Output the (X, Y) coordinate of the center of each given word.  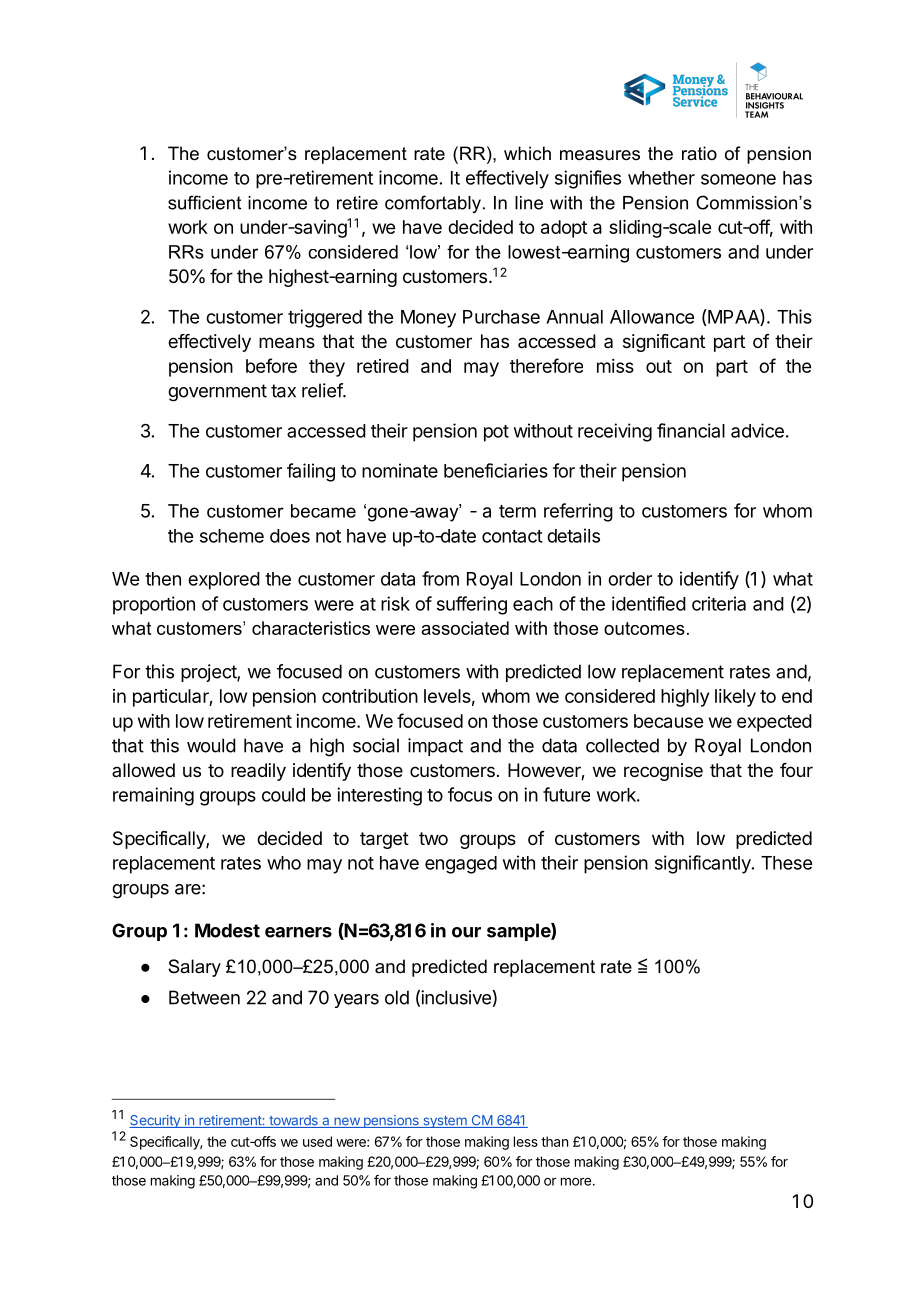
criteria (719, 603)
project (209, 673)
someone (738, 179)
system (445, 1122)
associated (465, 628)
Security (155, 1121)
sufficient (204, 202)
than (554, 1141)
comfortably (433, 204)
